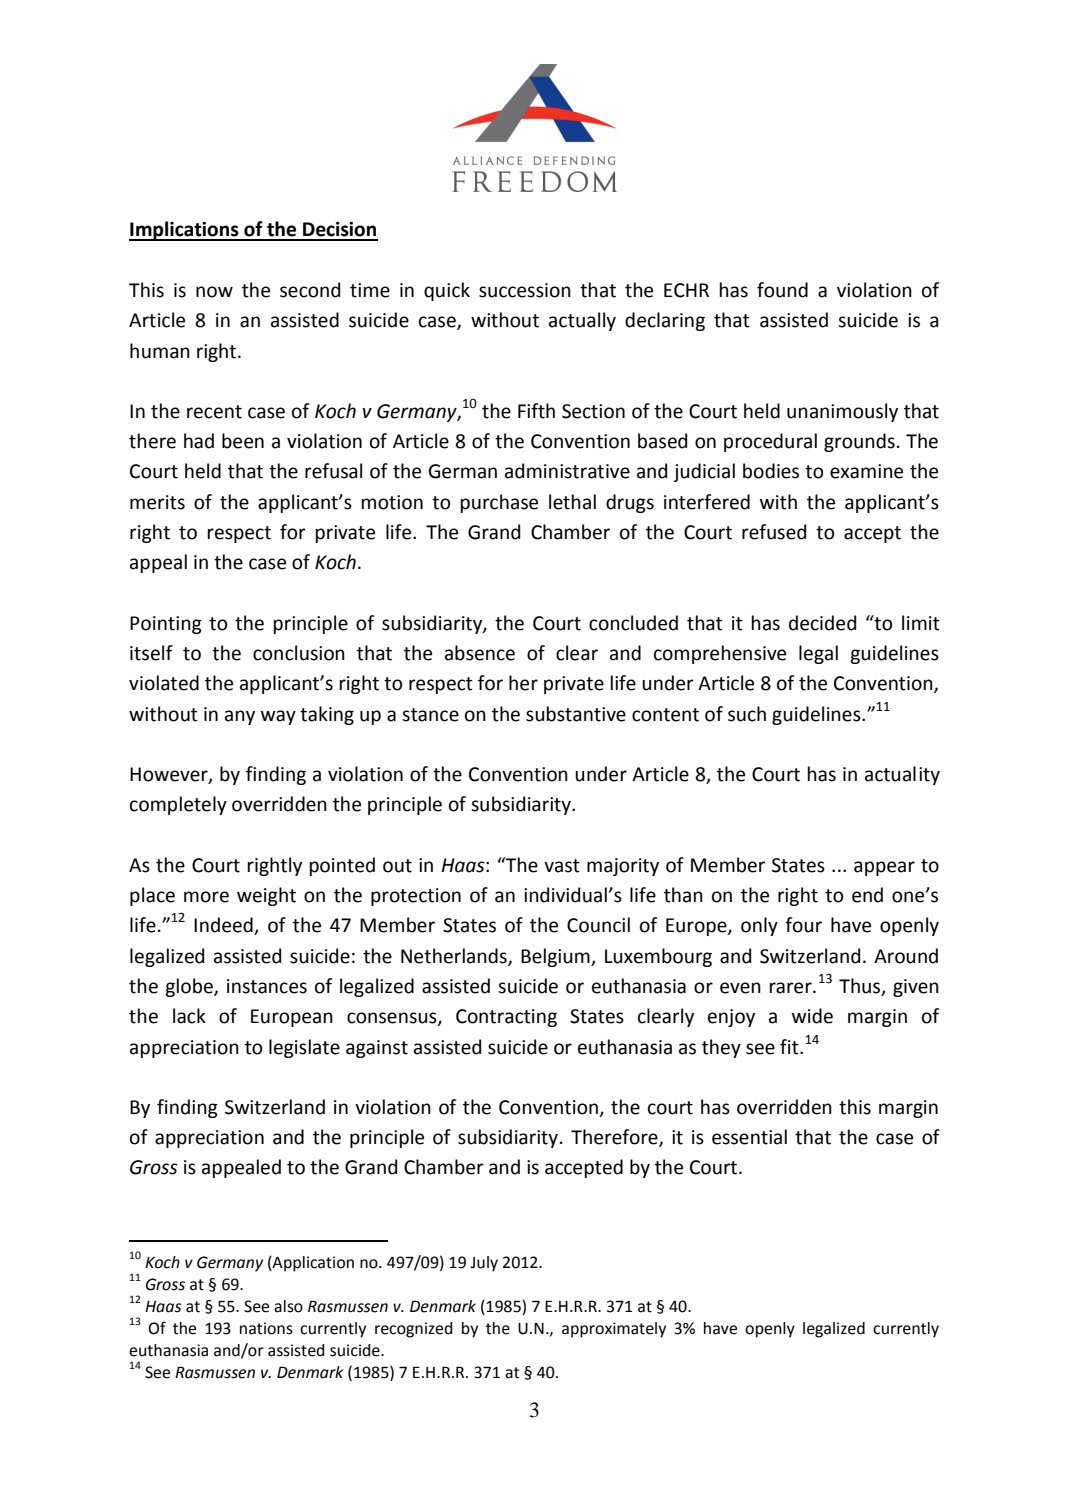 This image has height=1512, width=1069. I want to click on Pointing, so click(166, 625).
